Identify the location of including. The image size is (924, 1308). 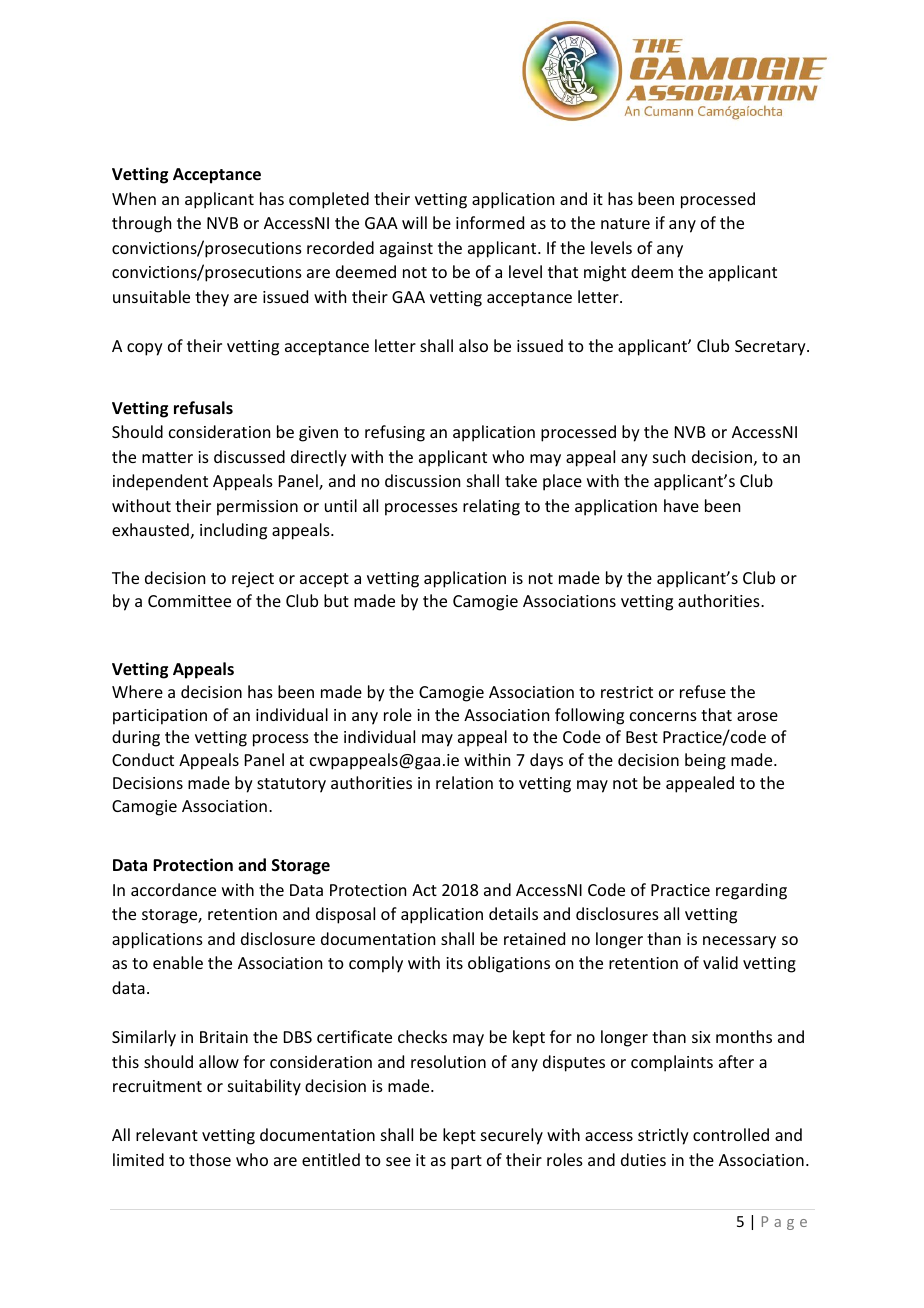
(233, 531).
